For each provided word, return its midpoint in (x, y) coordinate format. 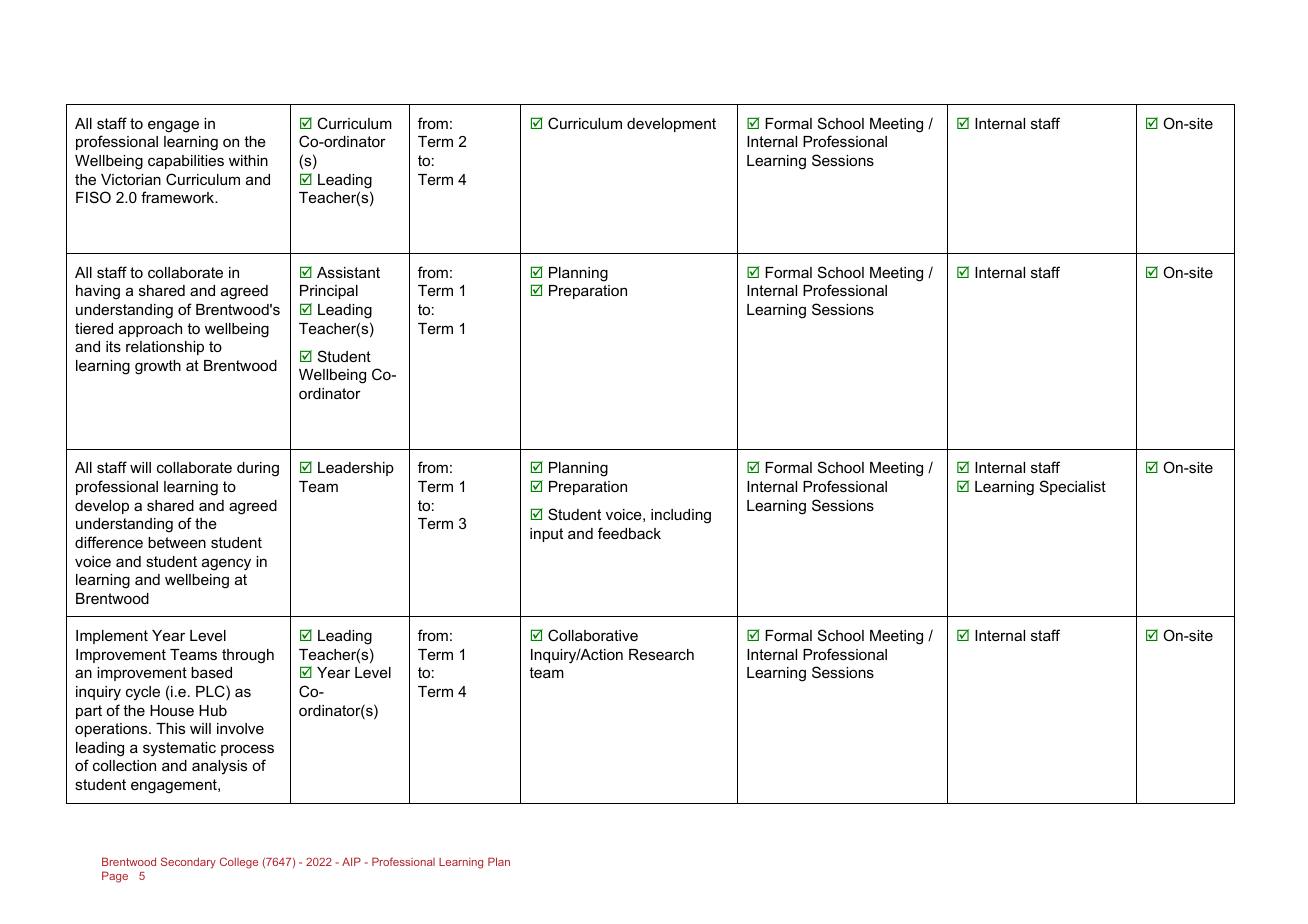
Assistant (348, 272)
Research (661, 654)
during (258, 469)
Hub (213, 710)
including (681, 516)
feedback (629, 533)
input (546, 535)
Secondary (188, 863)
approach (150, 330)
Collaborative (593, 635)
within (248, 160)
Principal (329, 292)
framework (179, 197)
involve (240, 728)
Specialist (1073, 487)
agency (226, 564)
